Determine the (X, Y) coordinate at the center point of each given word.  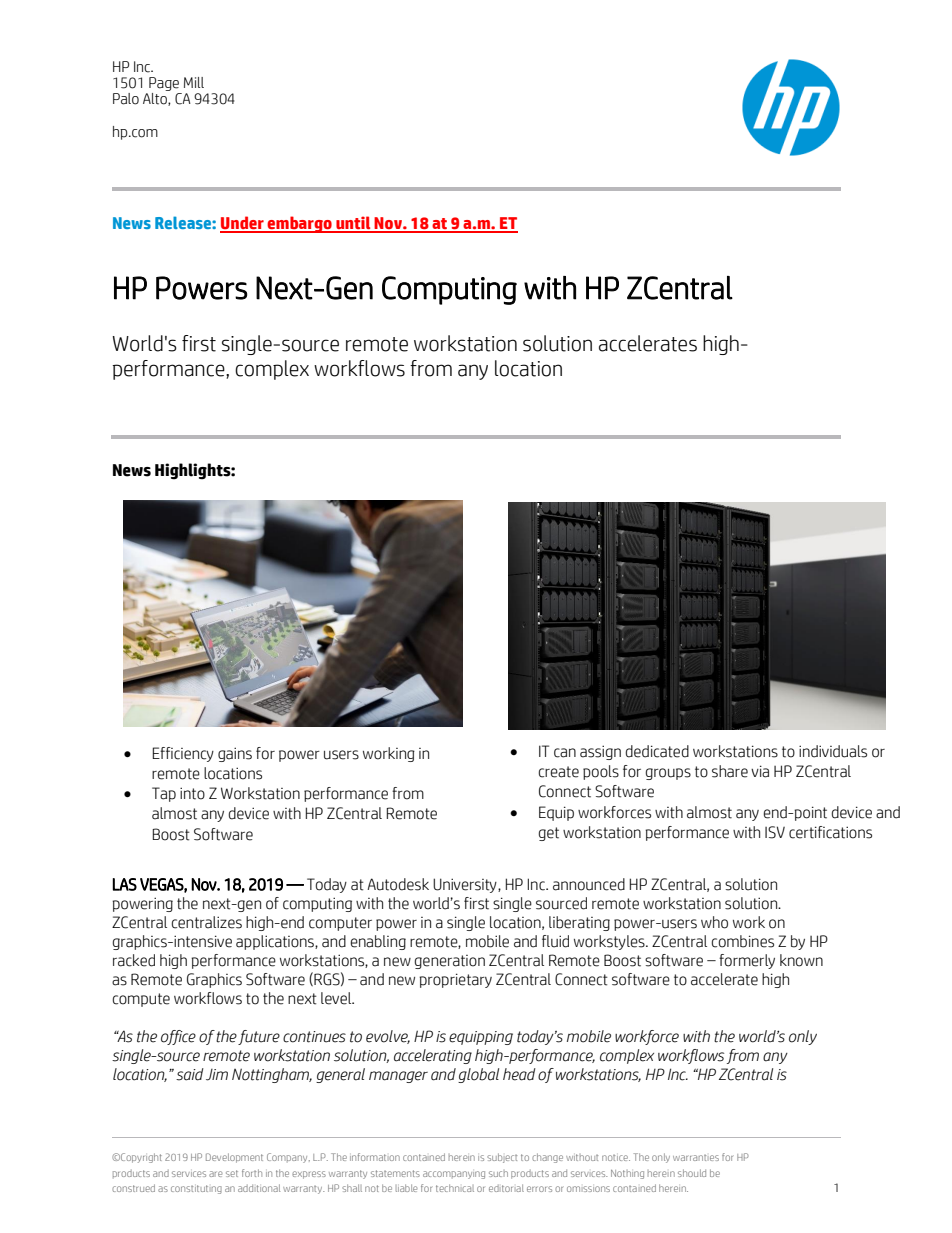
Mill (194, 82)
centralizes (206, 922)
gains (235, 754)
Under (243, 224)
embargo (299, 224)
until (353, 224)
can (565, 753)
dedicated (657, 751)
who (714, 922)
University (466, 885)
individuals (833, 751)
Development (234, 1158)
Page (164, 84)
